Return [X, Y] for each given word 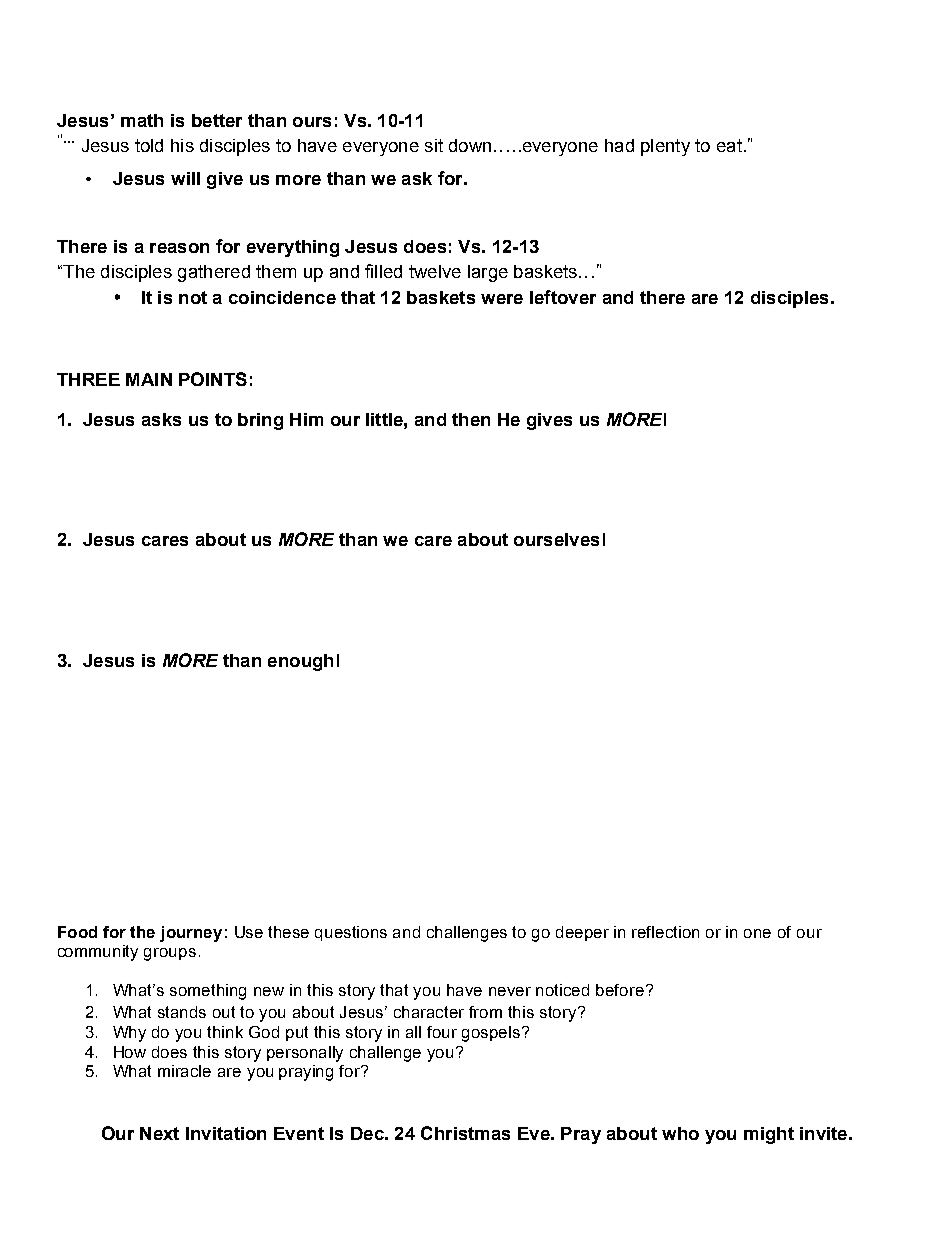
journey [191, 934]
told [149, 145]
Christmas [465, 1133]
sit [434, 145]
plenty [665, 147]
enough [300, 662]
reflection [665, 932]
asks [161, 419]
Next [159, 1133]
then [471, 419]
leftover [563, 297]
